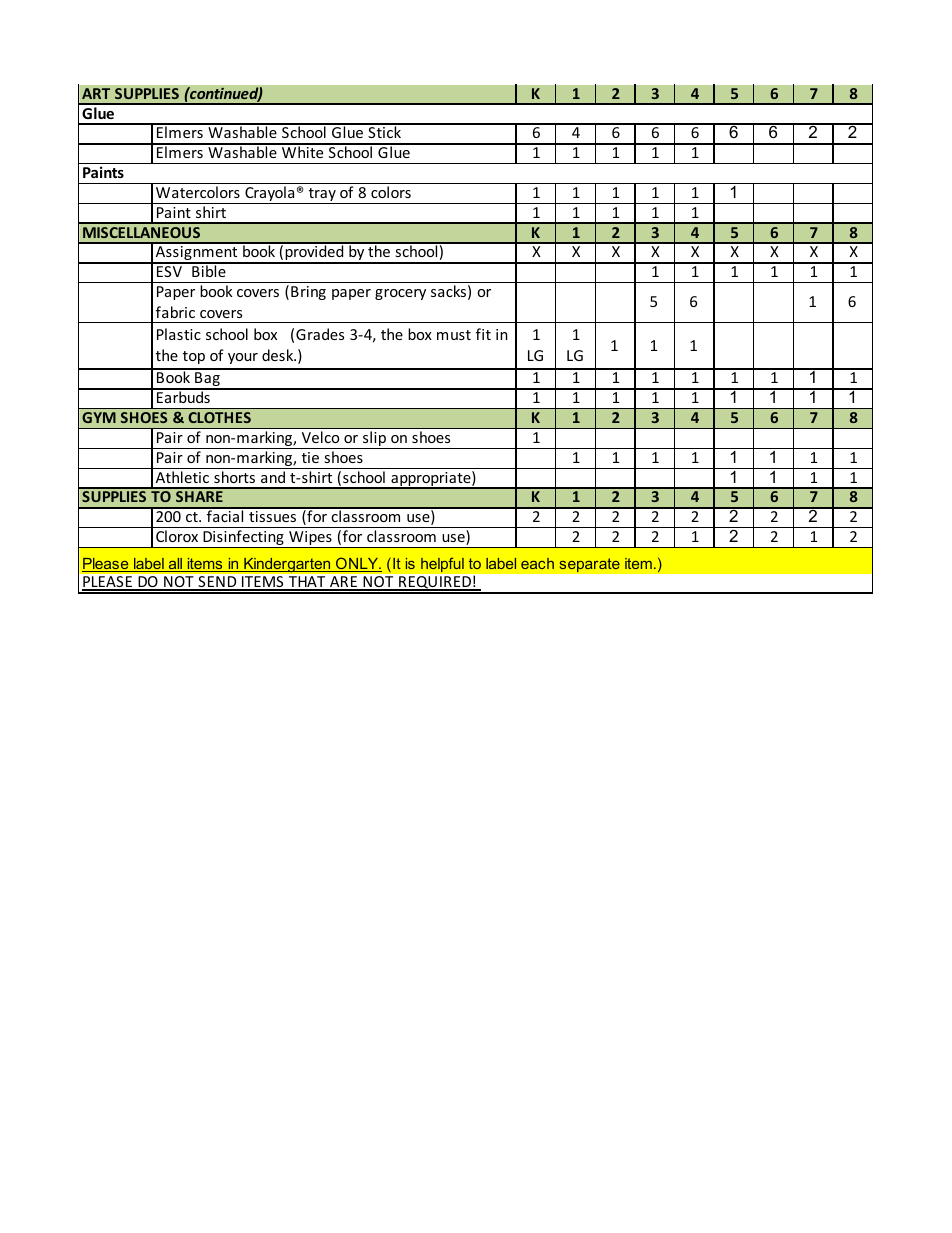 The width and height of the screenshot is (952, 1233). I want to click on tie, so click(310, 457).
